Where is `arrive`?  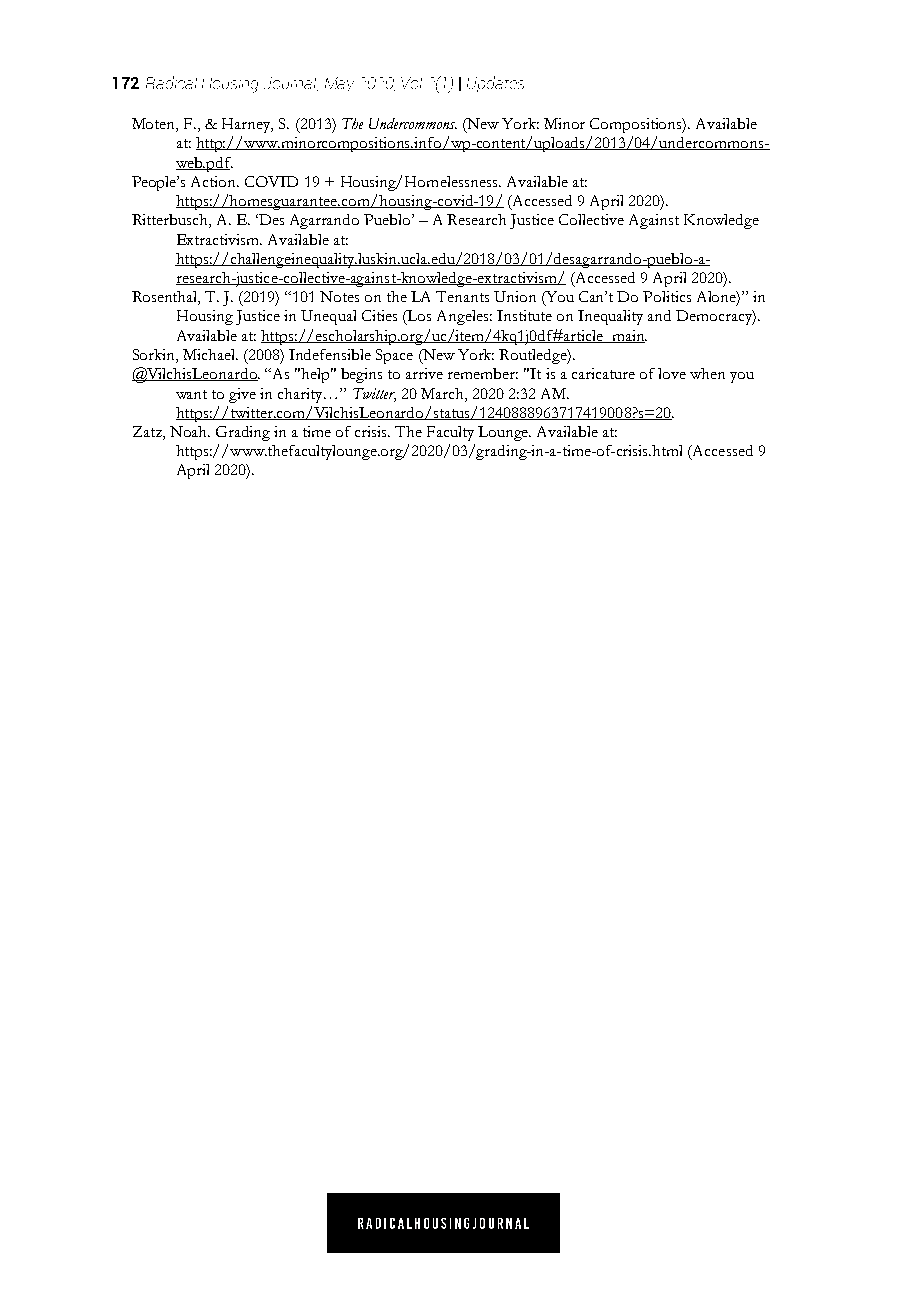 arrive is located at coordinates (424, 373).
